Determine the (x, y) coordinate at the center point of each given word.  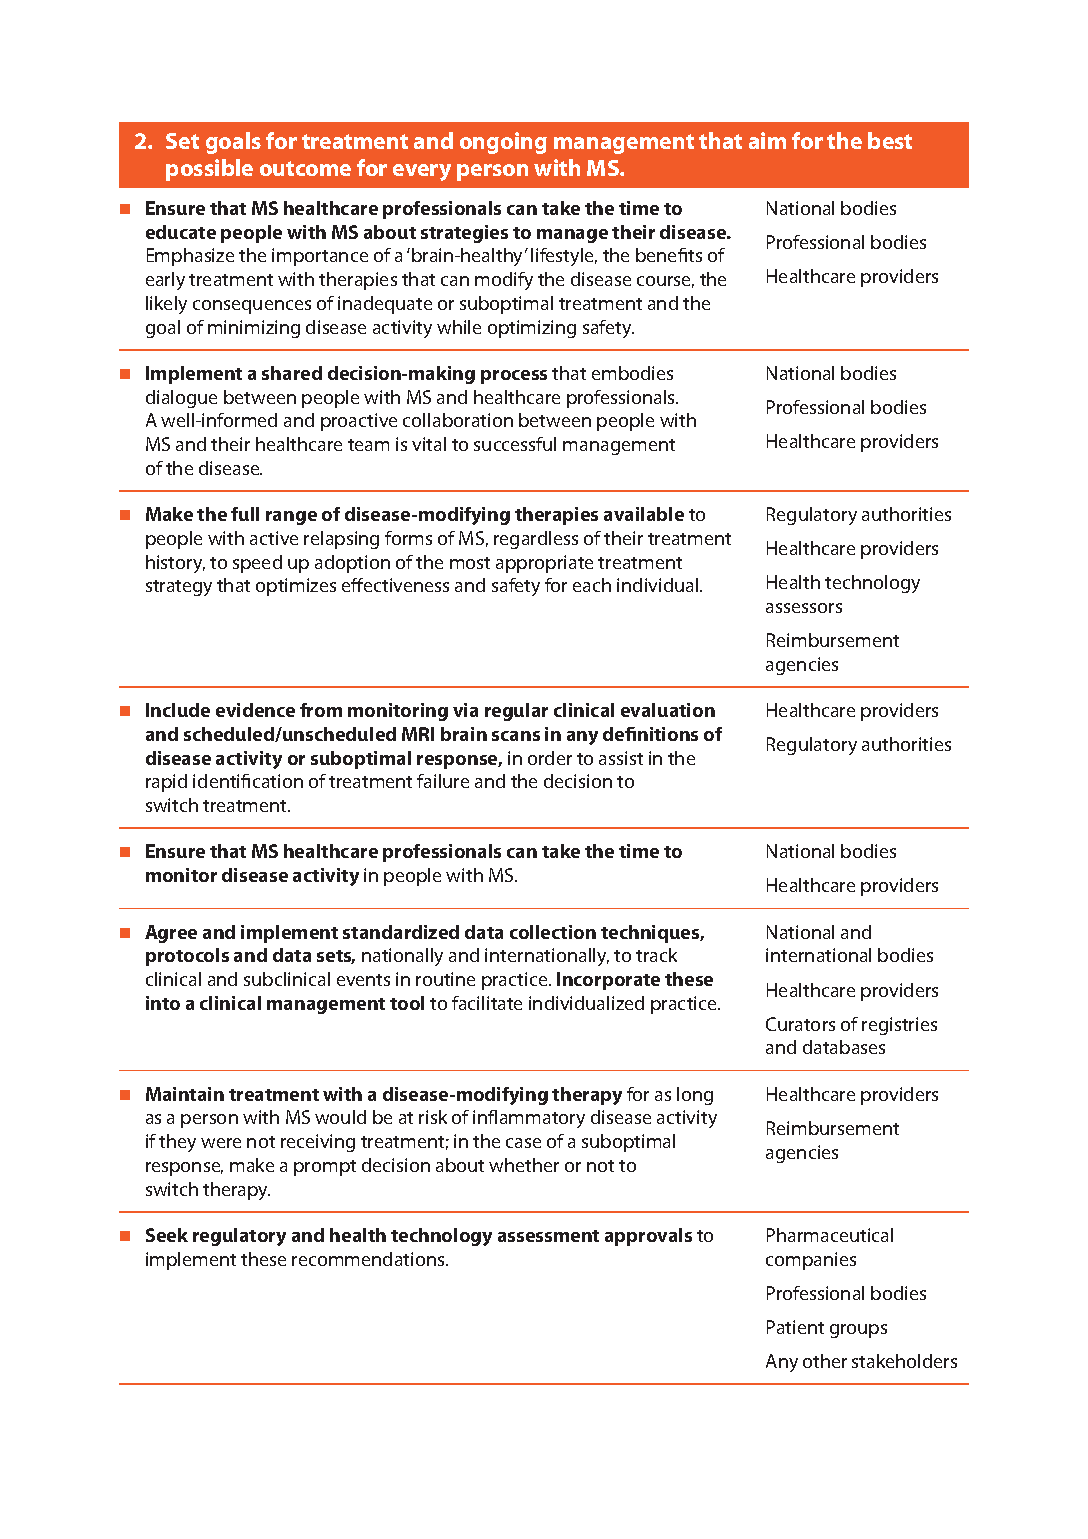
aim (767, 140)
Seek (167, 1235)
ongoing (503, 143)
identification (248, 781)
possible (209, 170)
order (550, 758)
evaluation (668, 710)
